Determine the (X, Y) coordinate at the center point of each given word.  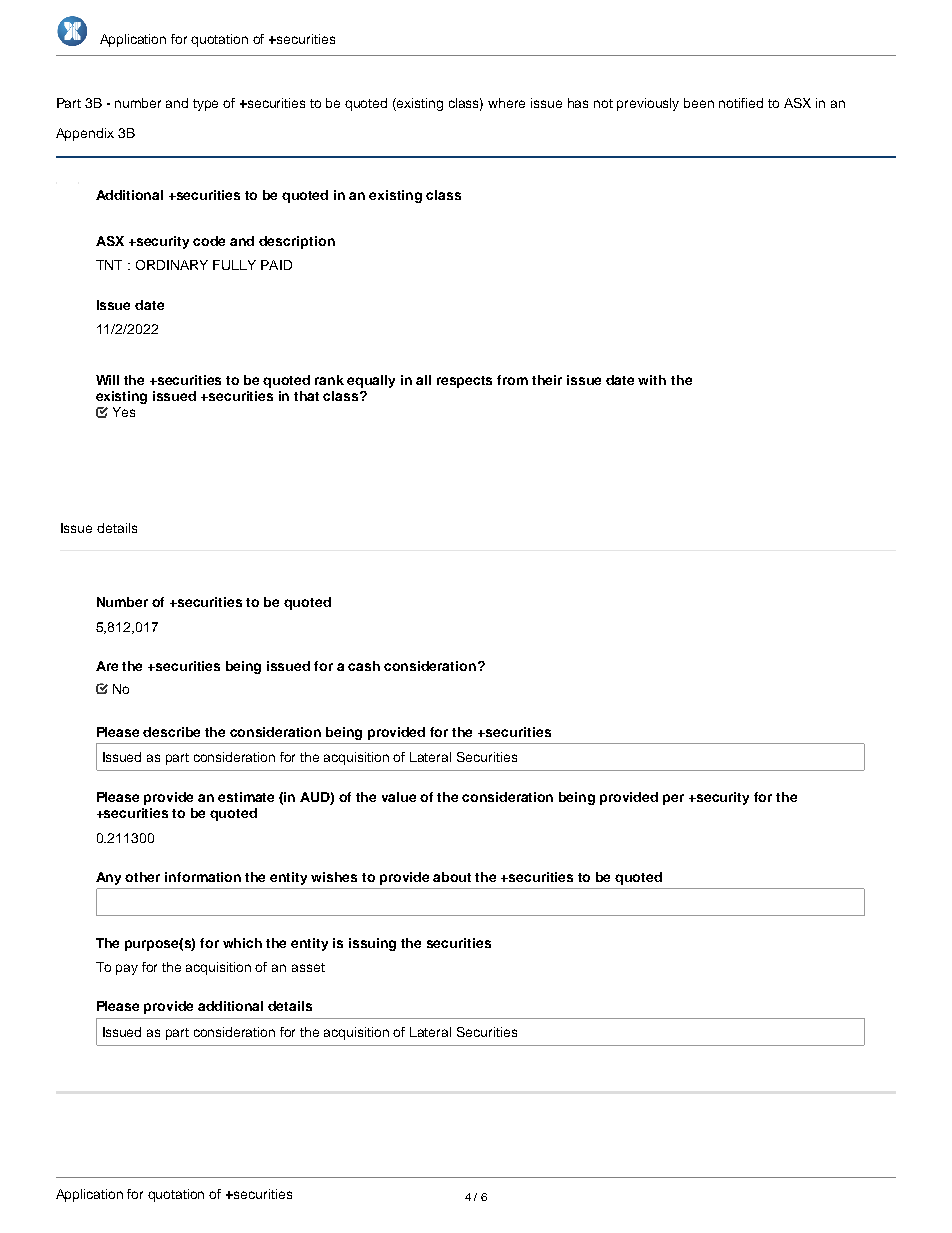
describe (171, 732)
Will (107, 380)
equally (371, 381)
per (673, 799)
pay (127, 969)
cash (364, 666)
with (652, 380)
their (547, 380)
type (205, 105)
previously (648, 104)
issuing (372, 944)
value (399, 797)
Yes (124, 412)
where (506, 103)
